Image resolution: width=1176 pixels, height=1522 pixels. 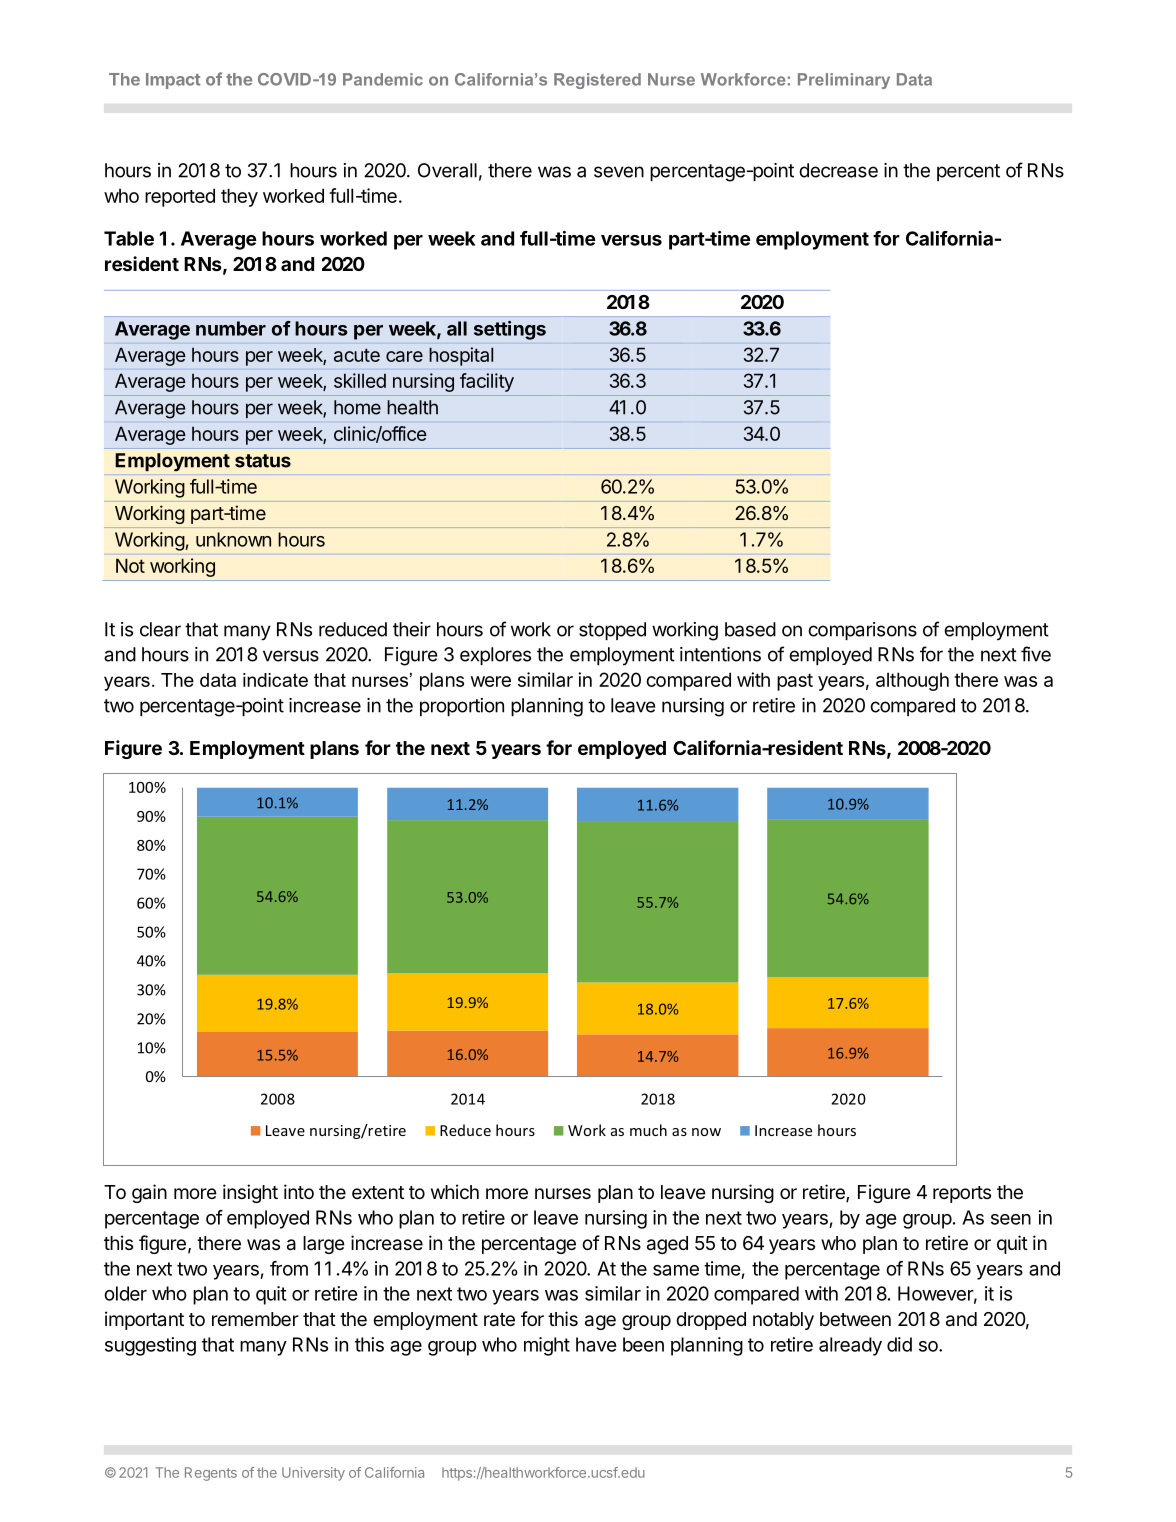 What do you see at coordinates (597, 81) in the page?
I see `Registered` at bounding box center [597, 81].
